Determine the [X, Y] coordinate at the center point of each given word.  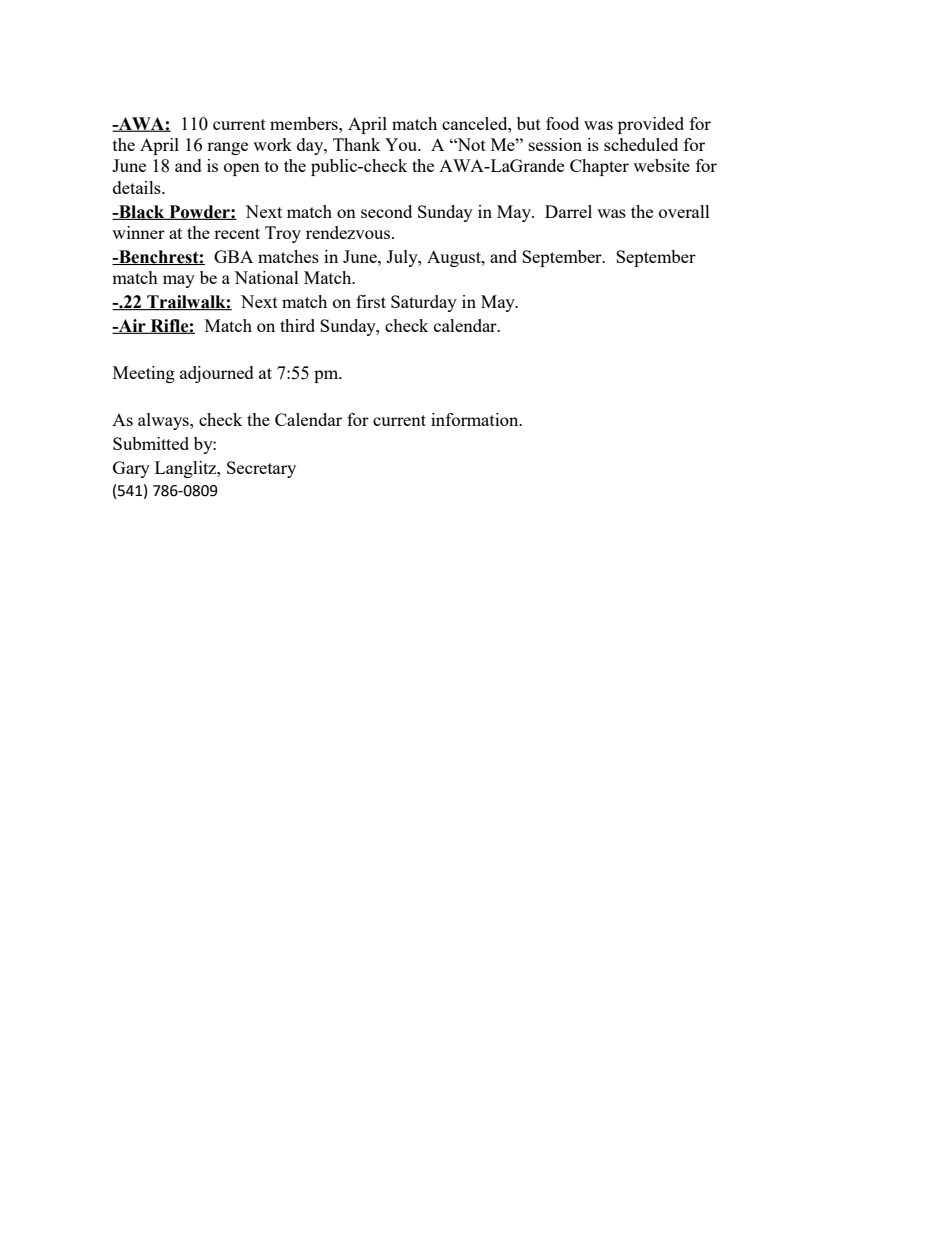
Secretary [261, 469]
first [371, 301]
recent [237, 233]
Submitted [151, 443]
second [386, 211]
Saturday [424, 303]
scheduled [641, 144]
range [227, 148]
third [297, 325]
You [402, 144]
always [164, 421]
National [266, 277]
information [476, 419]
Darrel [568, 211]
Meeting [144, 374]
